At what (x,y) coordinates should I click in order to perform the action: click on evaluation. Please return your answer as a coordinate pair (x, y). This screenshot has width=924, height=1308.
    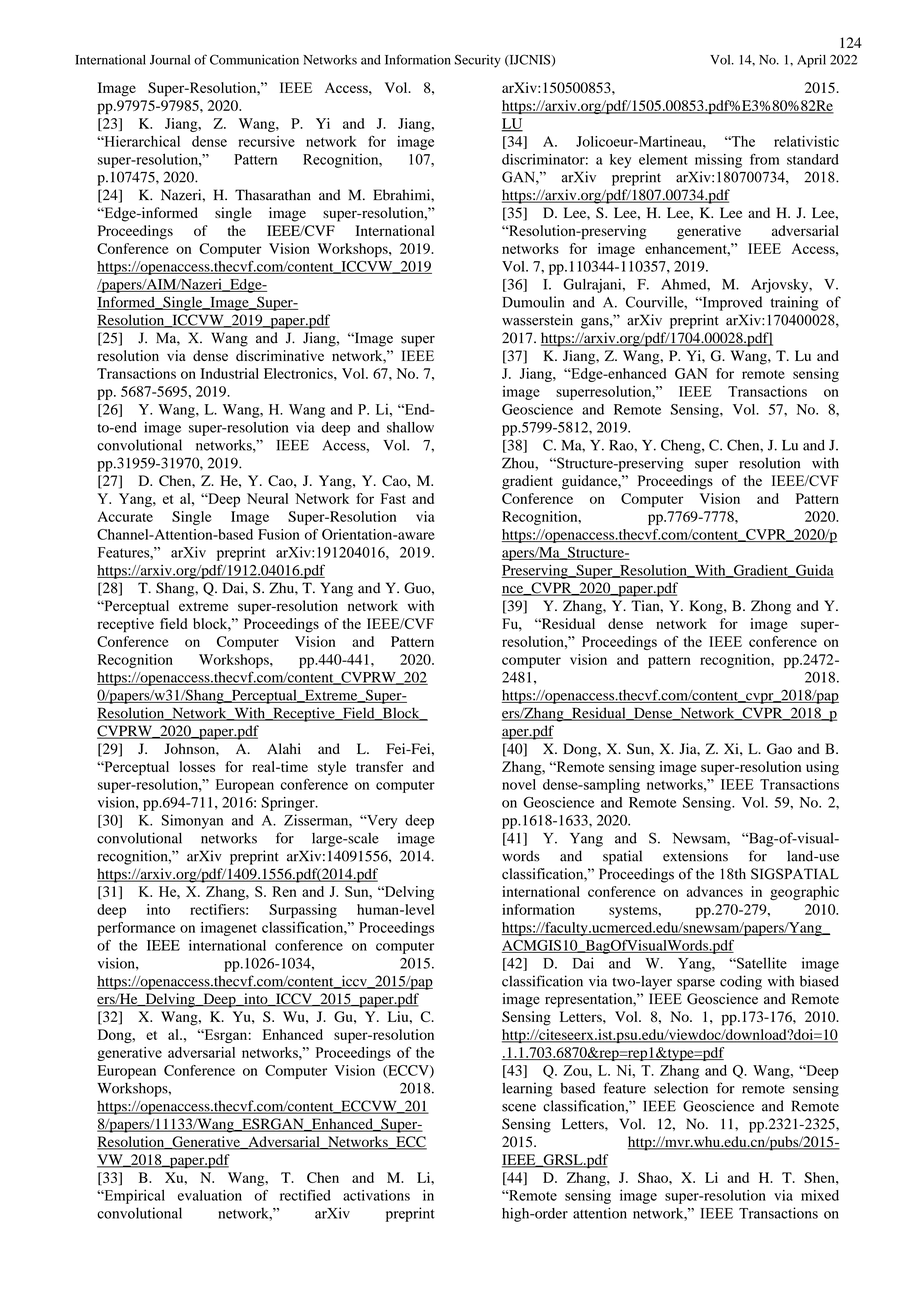
    Looking at the image, I should click on (210, 1195).
